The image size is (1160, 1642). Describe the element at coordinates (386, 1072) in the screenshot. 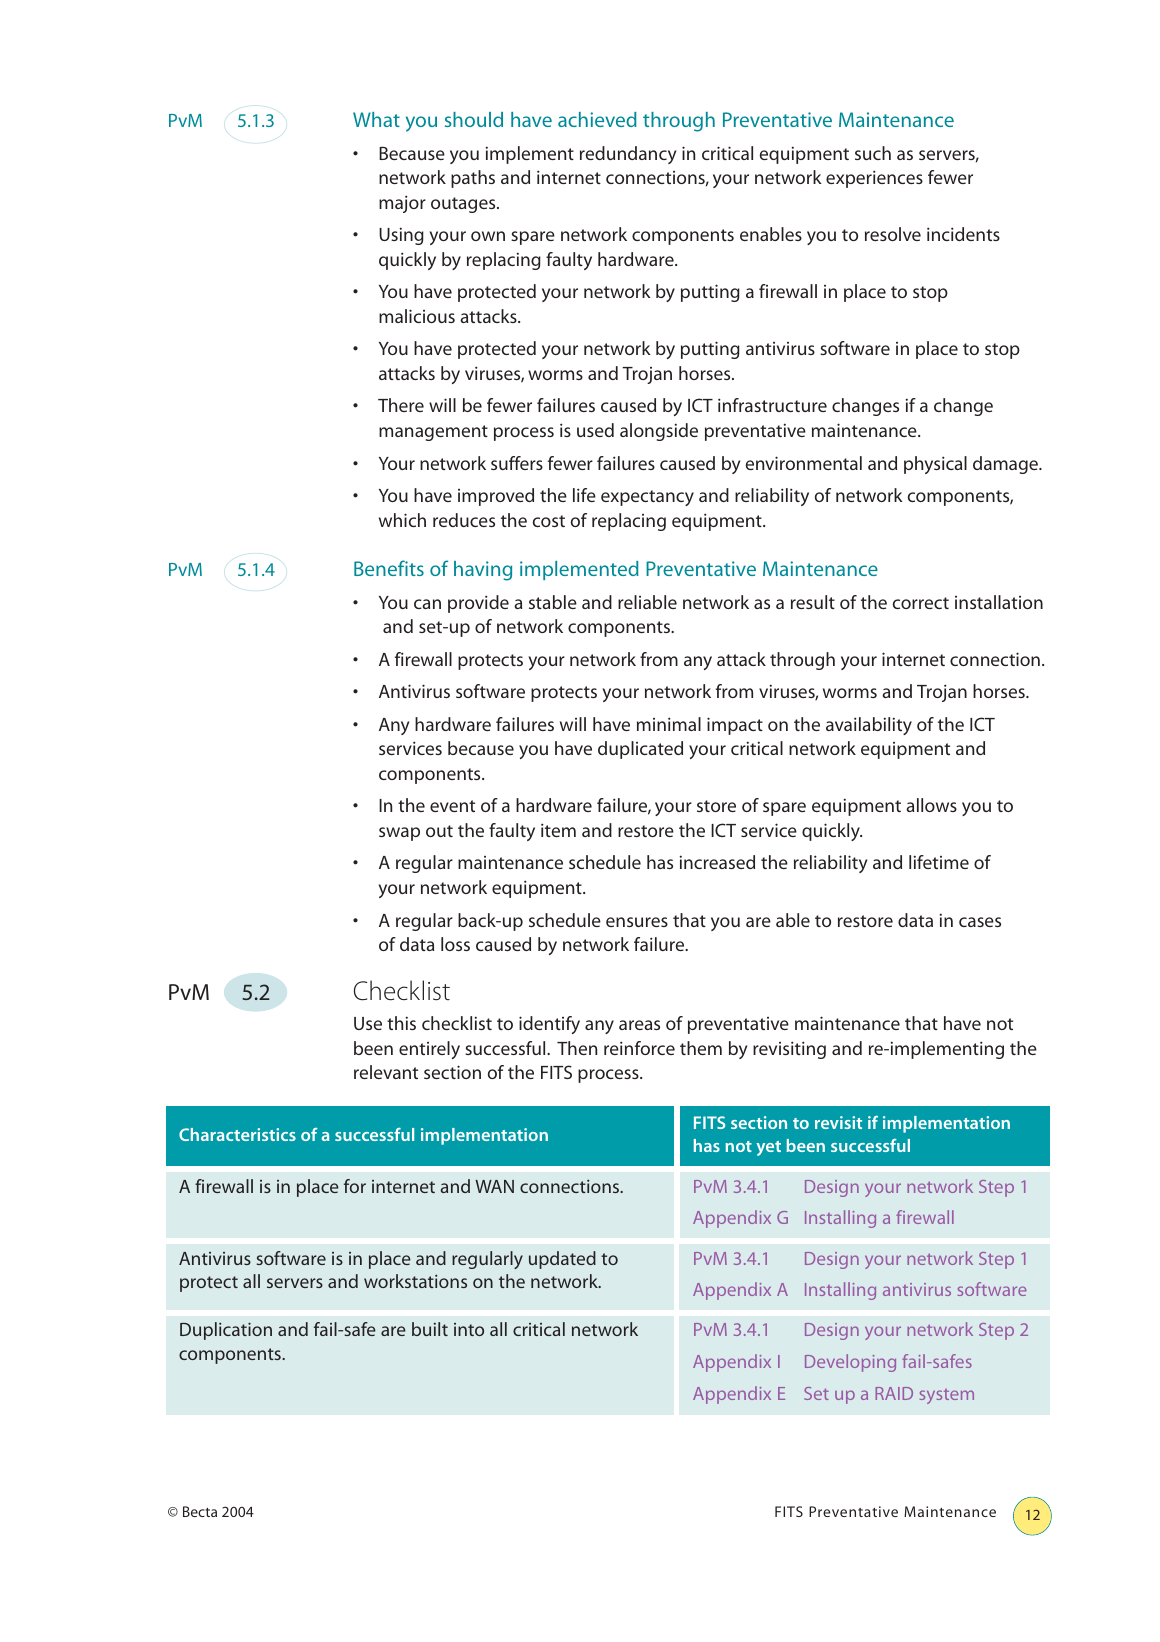

I see `relevant` at that location.
